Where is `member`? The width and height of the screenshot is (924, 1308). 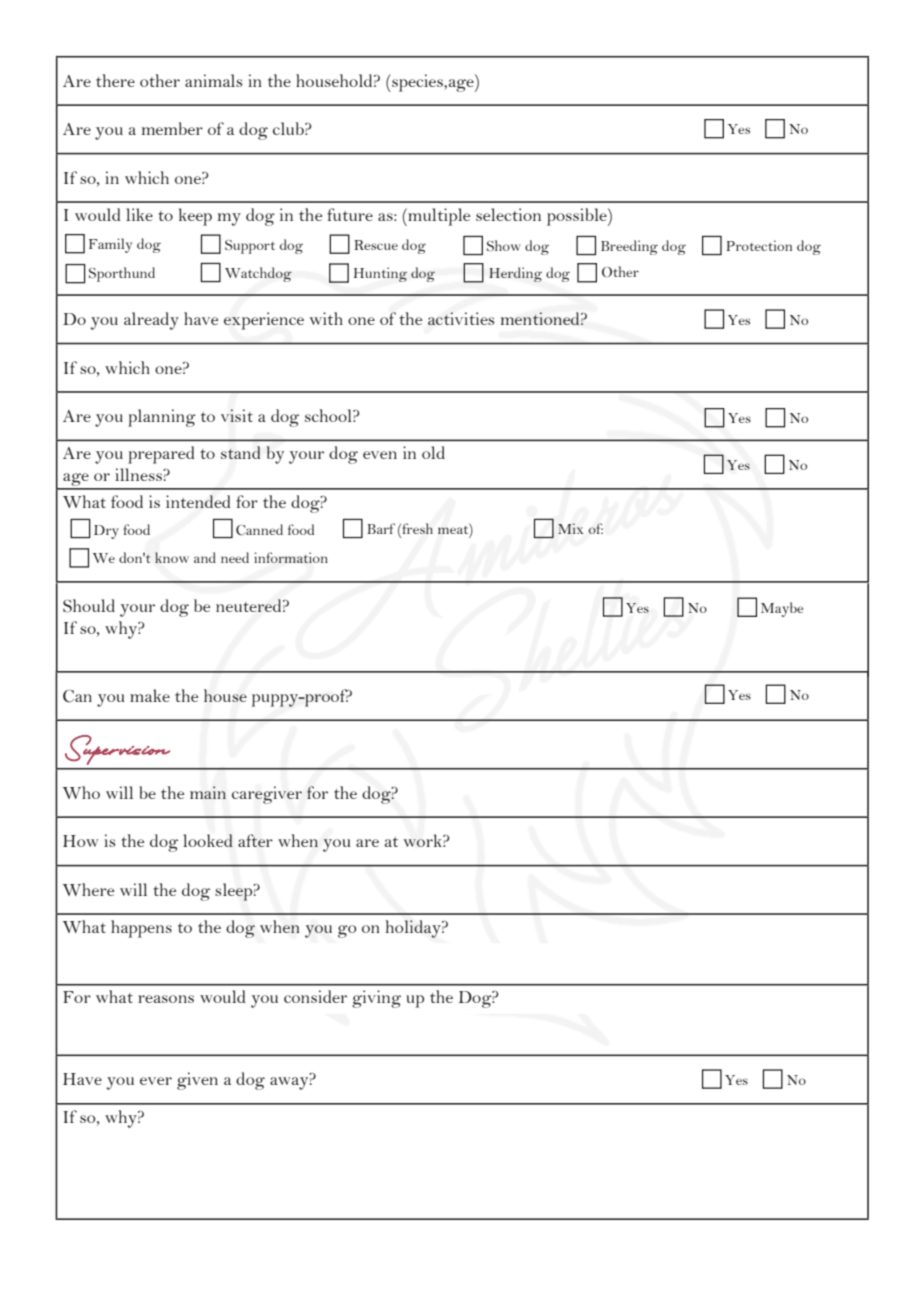 member is located at coordinates (172, 128).
